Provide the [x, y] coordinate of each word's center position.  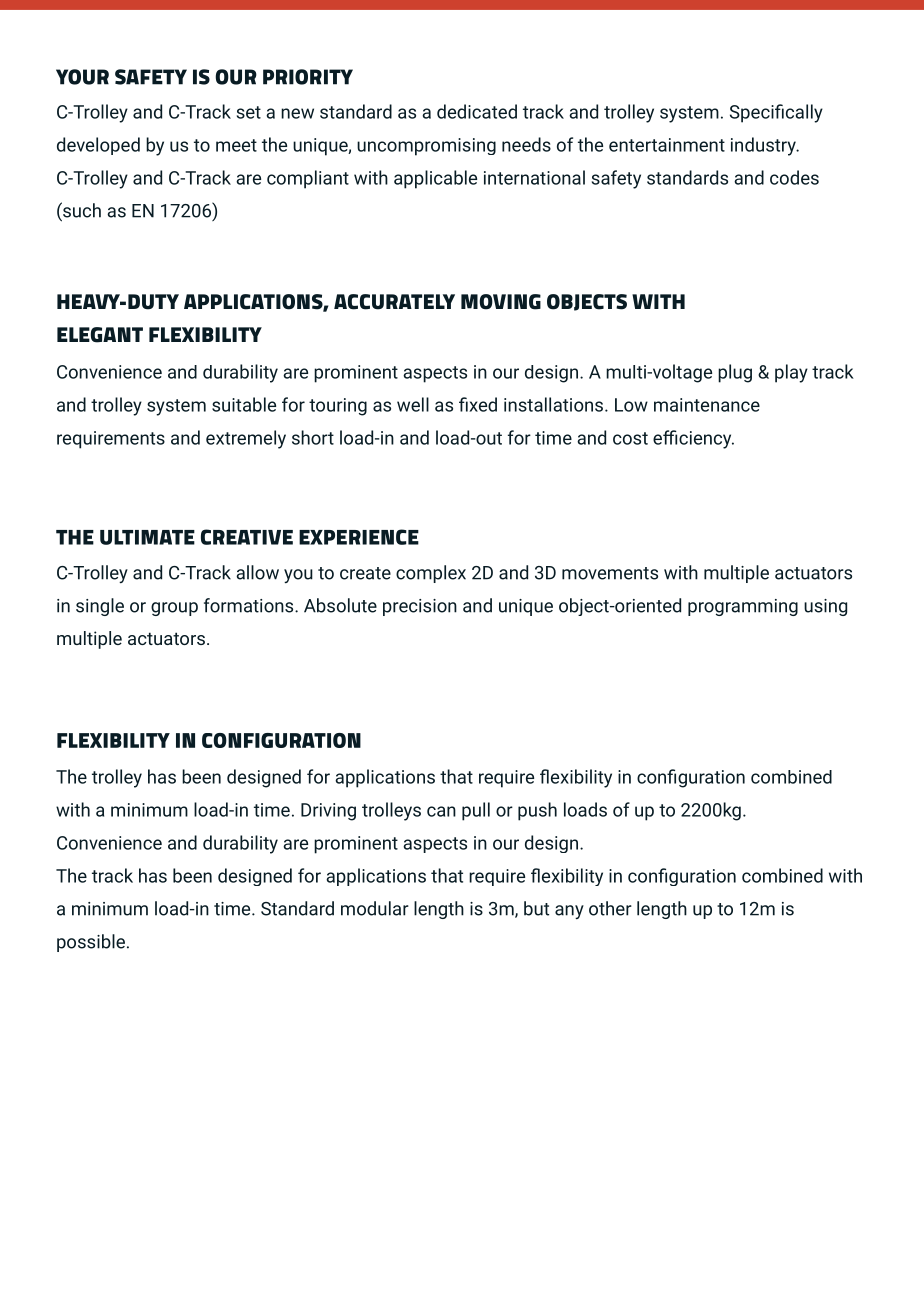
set [249, 112]
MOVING [501, 302]
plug [735, 373]
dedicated [477, 111]
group [174, 609]
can [441, 811]
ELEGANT [100, 335]
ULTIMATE [147, 537]
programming [743, 607]
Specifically [776, 113]
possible [91, 943]
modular [375, 908]
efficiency [693, 439]
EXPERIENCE [359, 537]
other [610, 908]
